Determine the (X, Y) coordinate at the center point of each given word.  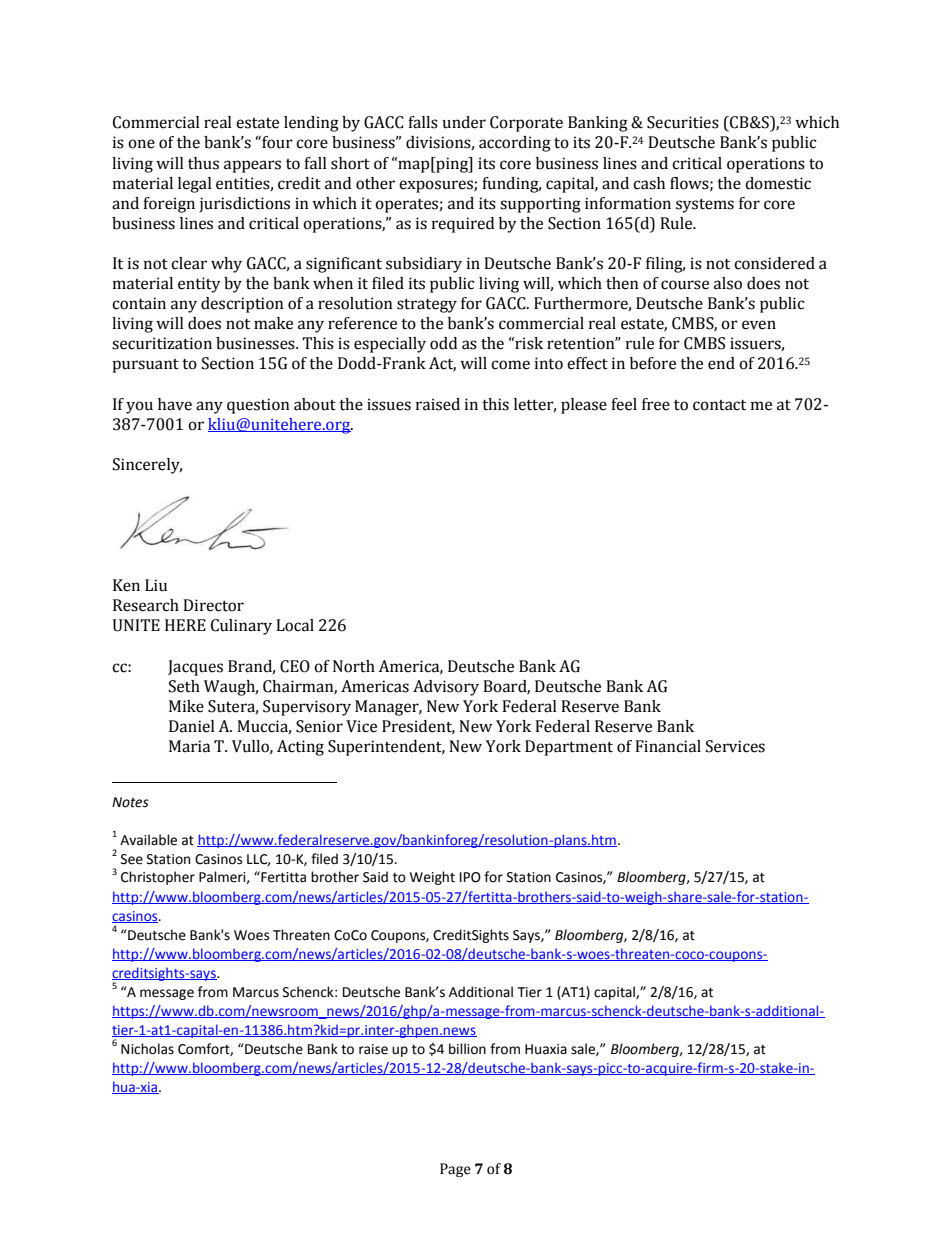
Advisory (446, 688)
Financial (668, 746)
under (464, 122)
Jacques (195, 668)
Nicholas (147, 1049)
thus (203, 163)
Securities (683, 122)
